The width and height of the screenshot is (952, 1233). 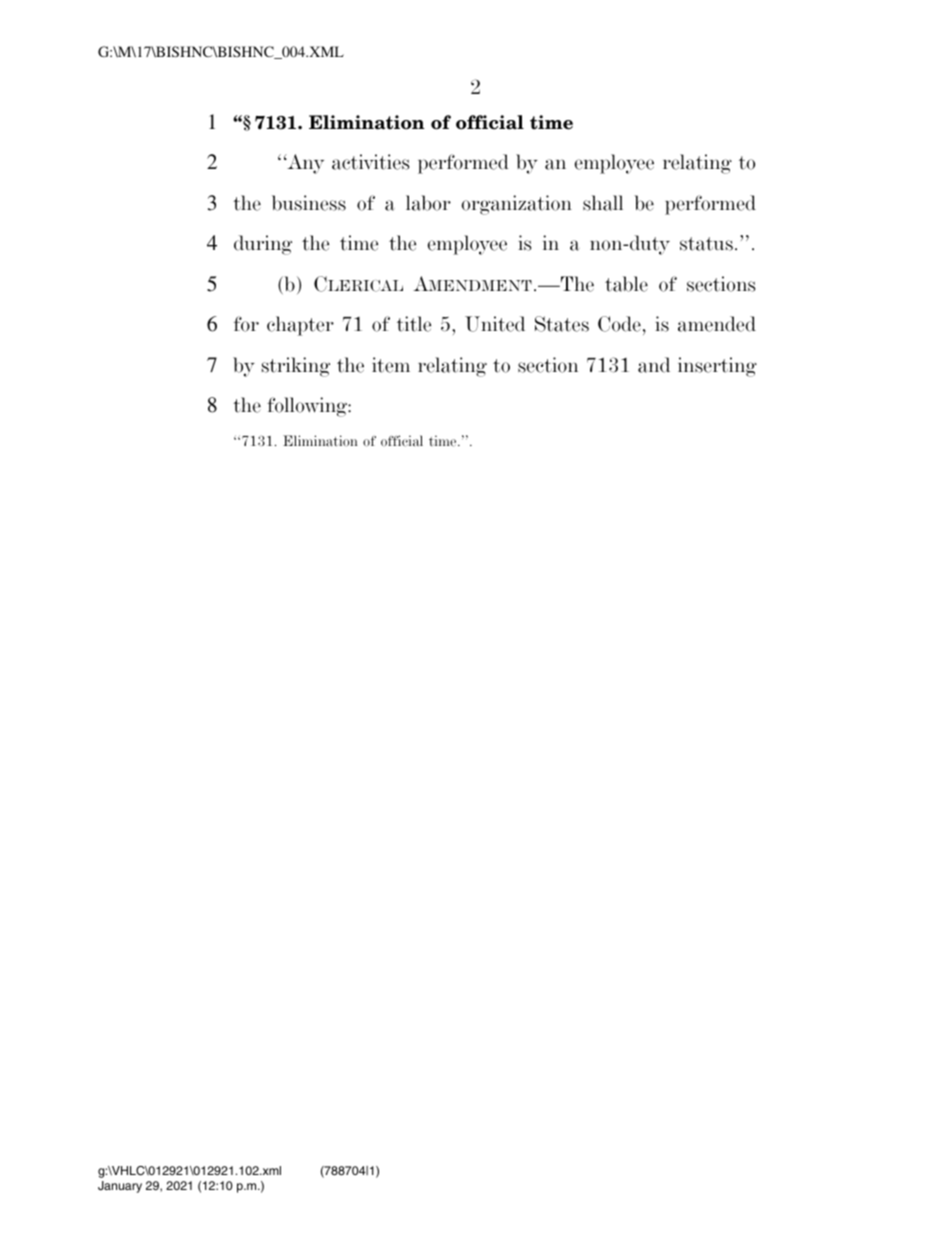 What do you see at coordinates (603, 203) in the screenshot?
I see `shall` at bounding box center [603, 203].
